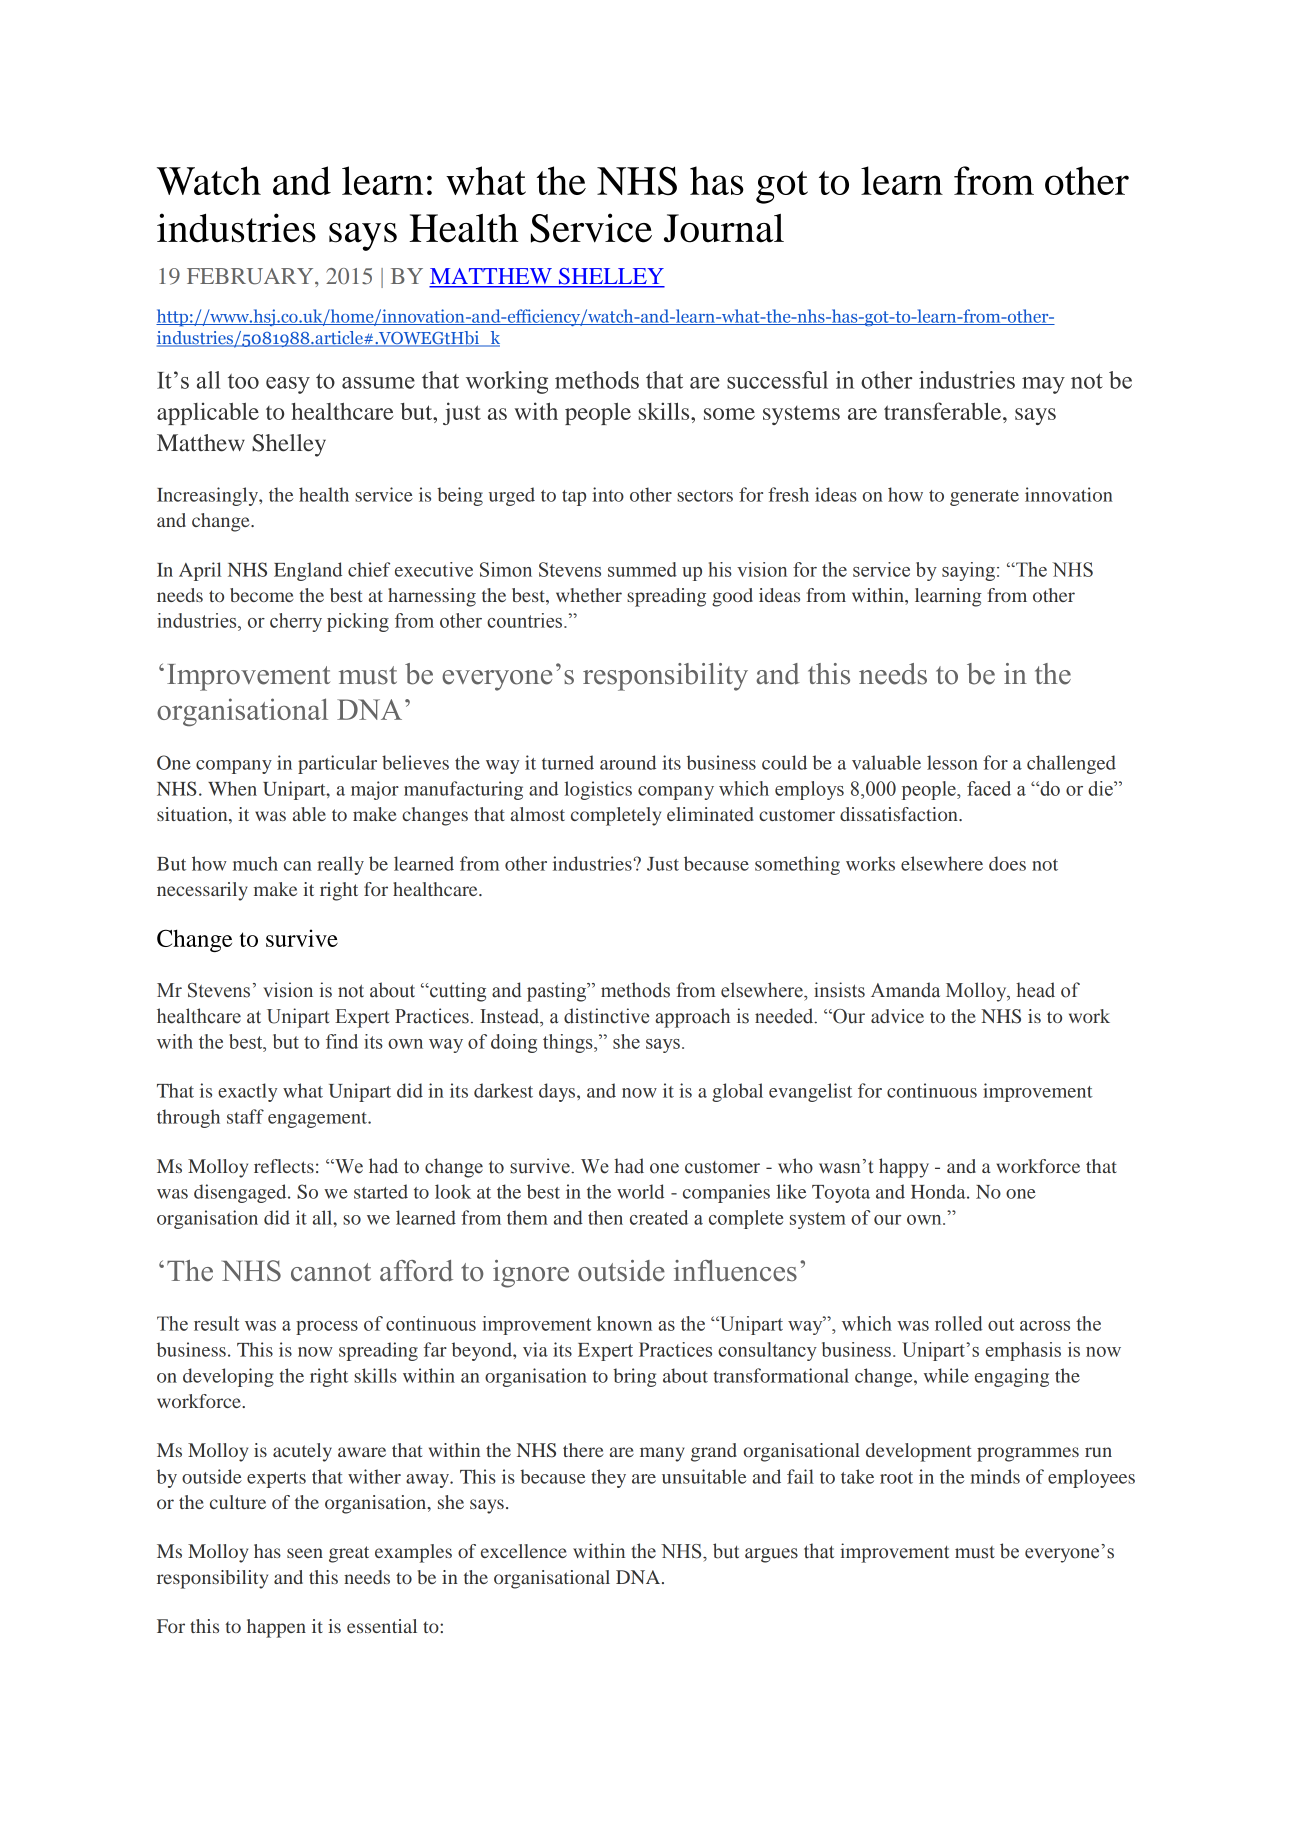  What do you see at coordinates (1043, 385) in the screenshot?
I see `may` at bounding box center [1043, 385].
